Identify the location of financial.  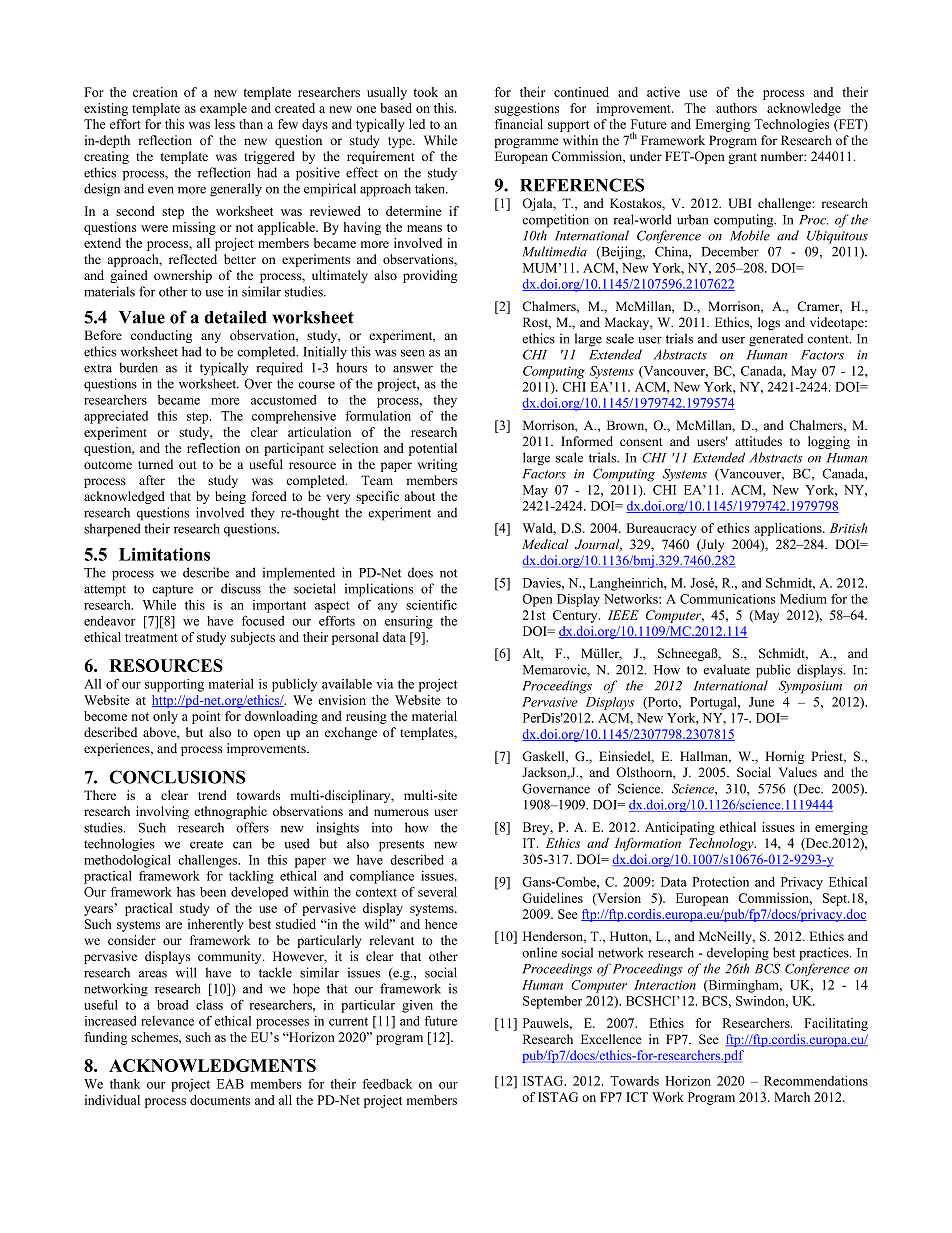
(519, 124).
